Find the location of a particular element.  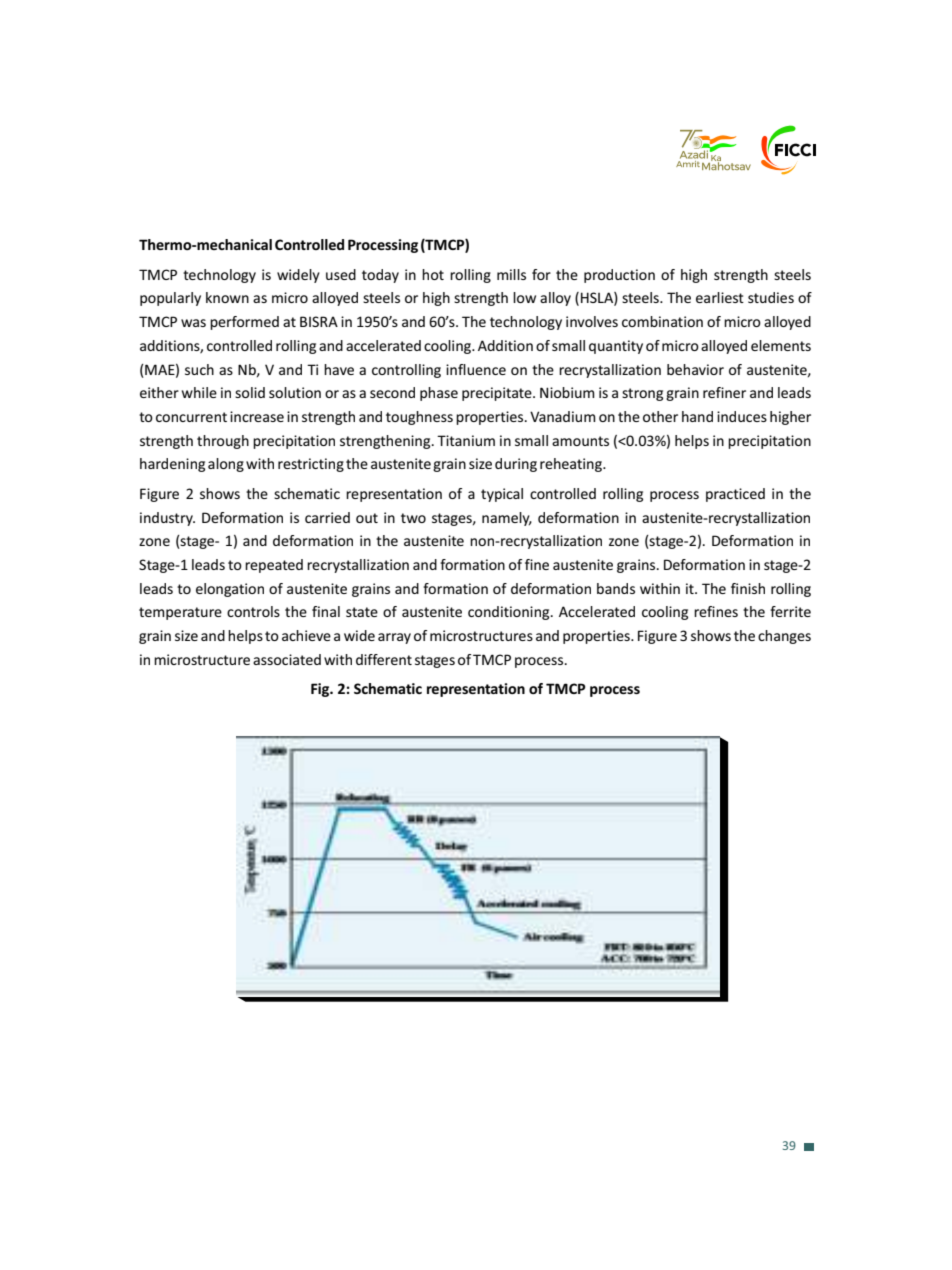

earliest is located at coordinates (720, 297).
